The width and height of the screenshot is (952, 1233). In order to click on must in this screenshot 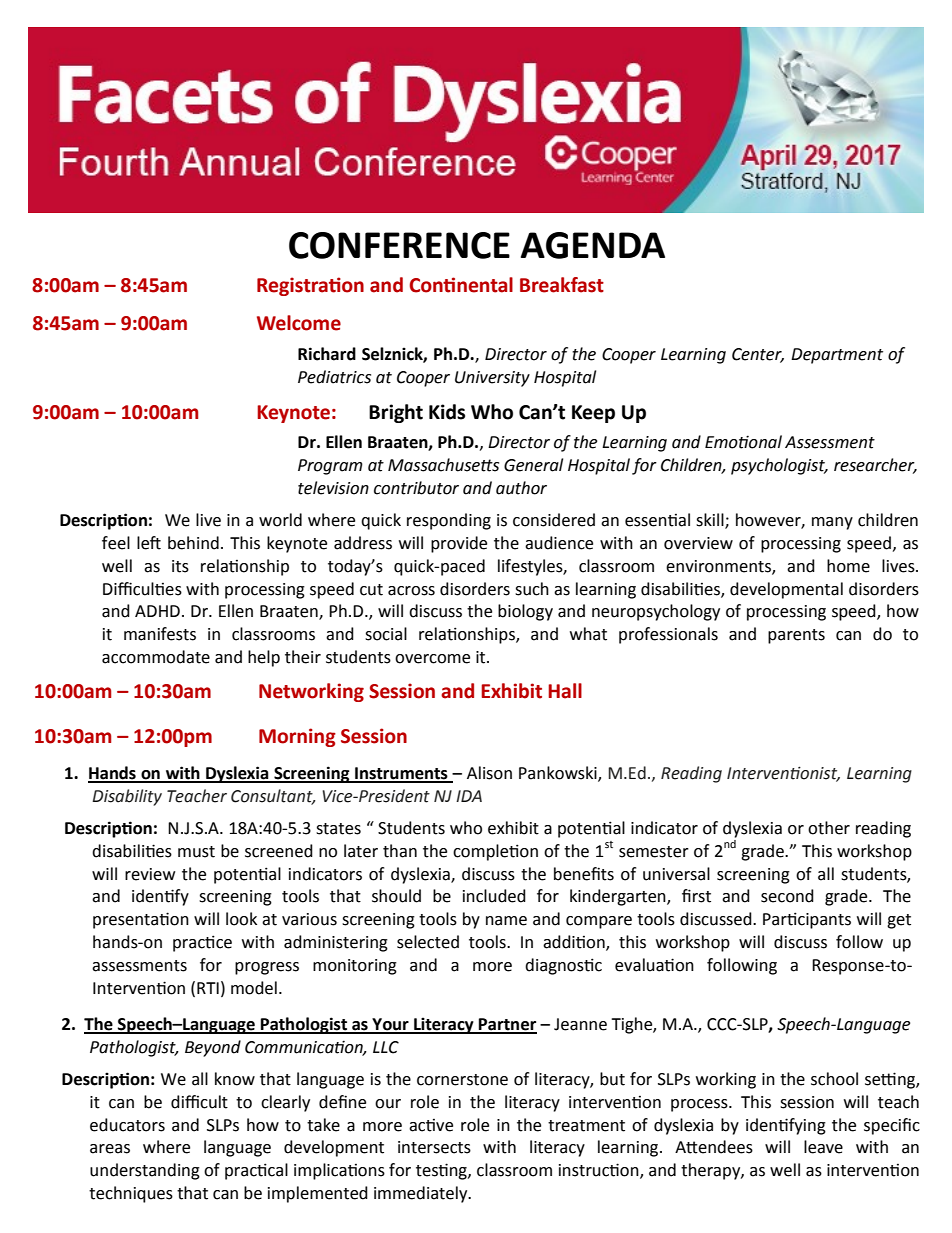, I will do `click(196, 852)`.
